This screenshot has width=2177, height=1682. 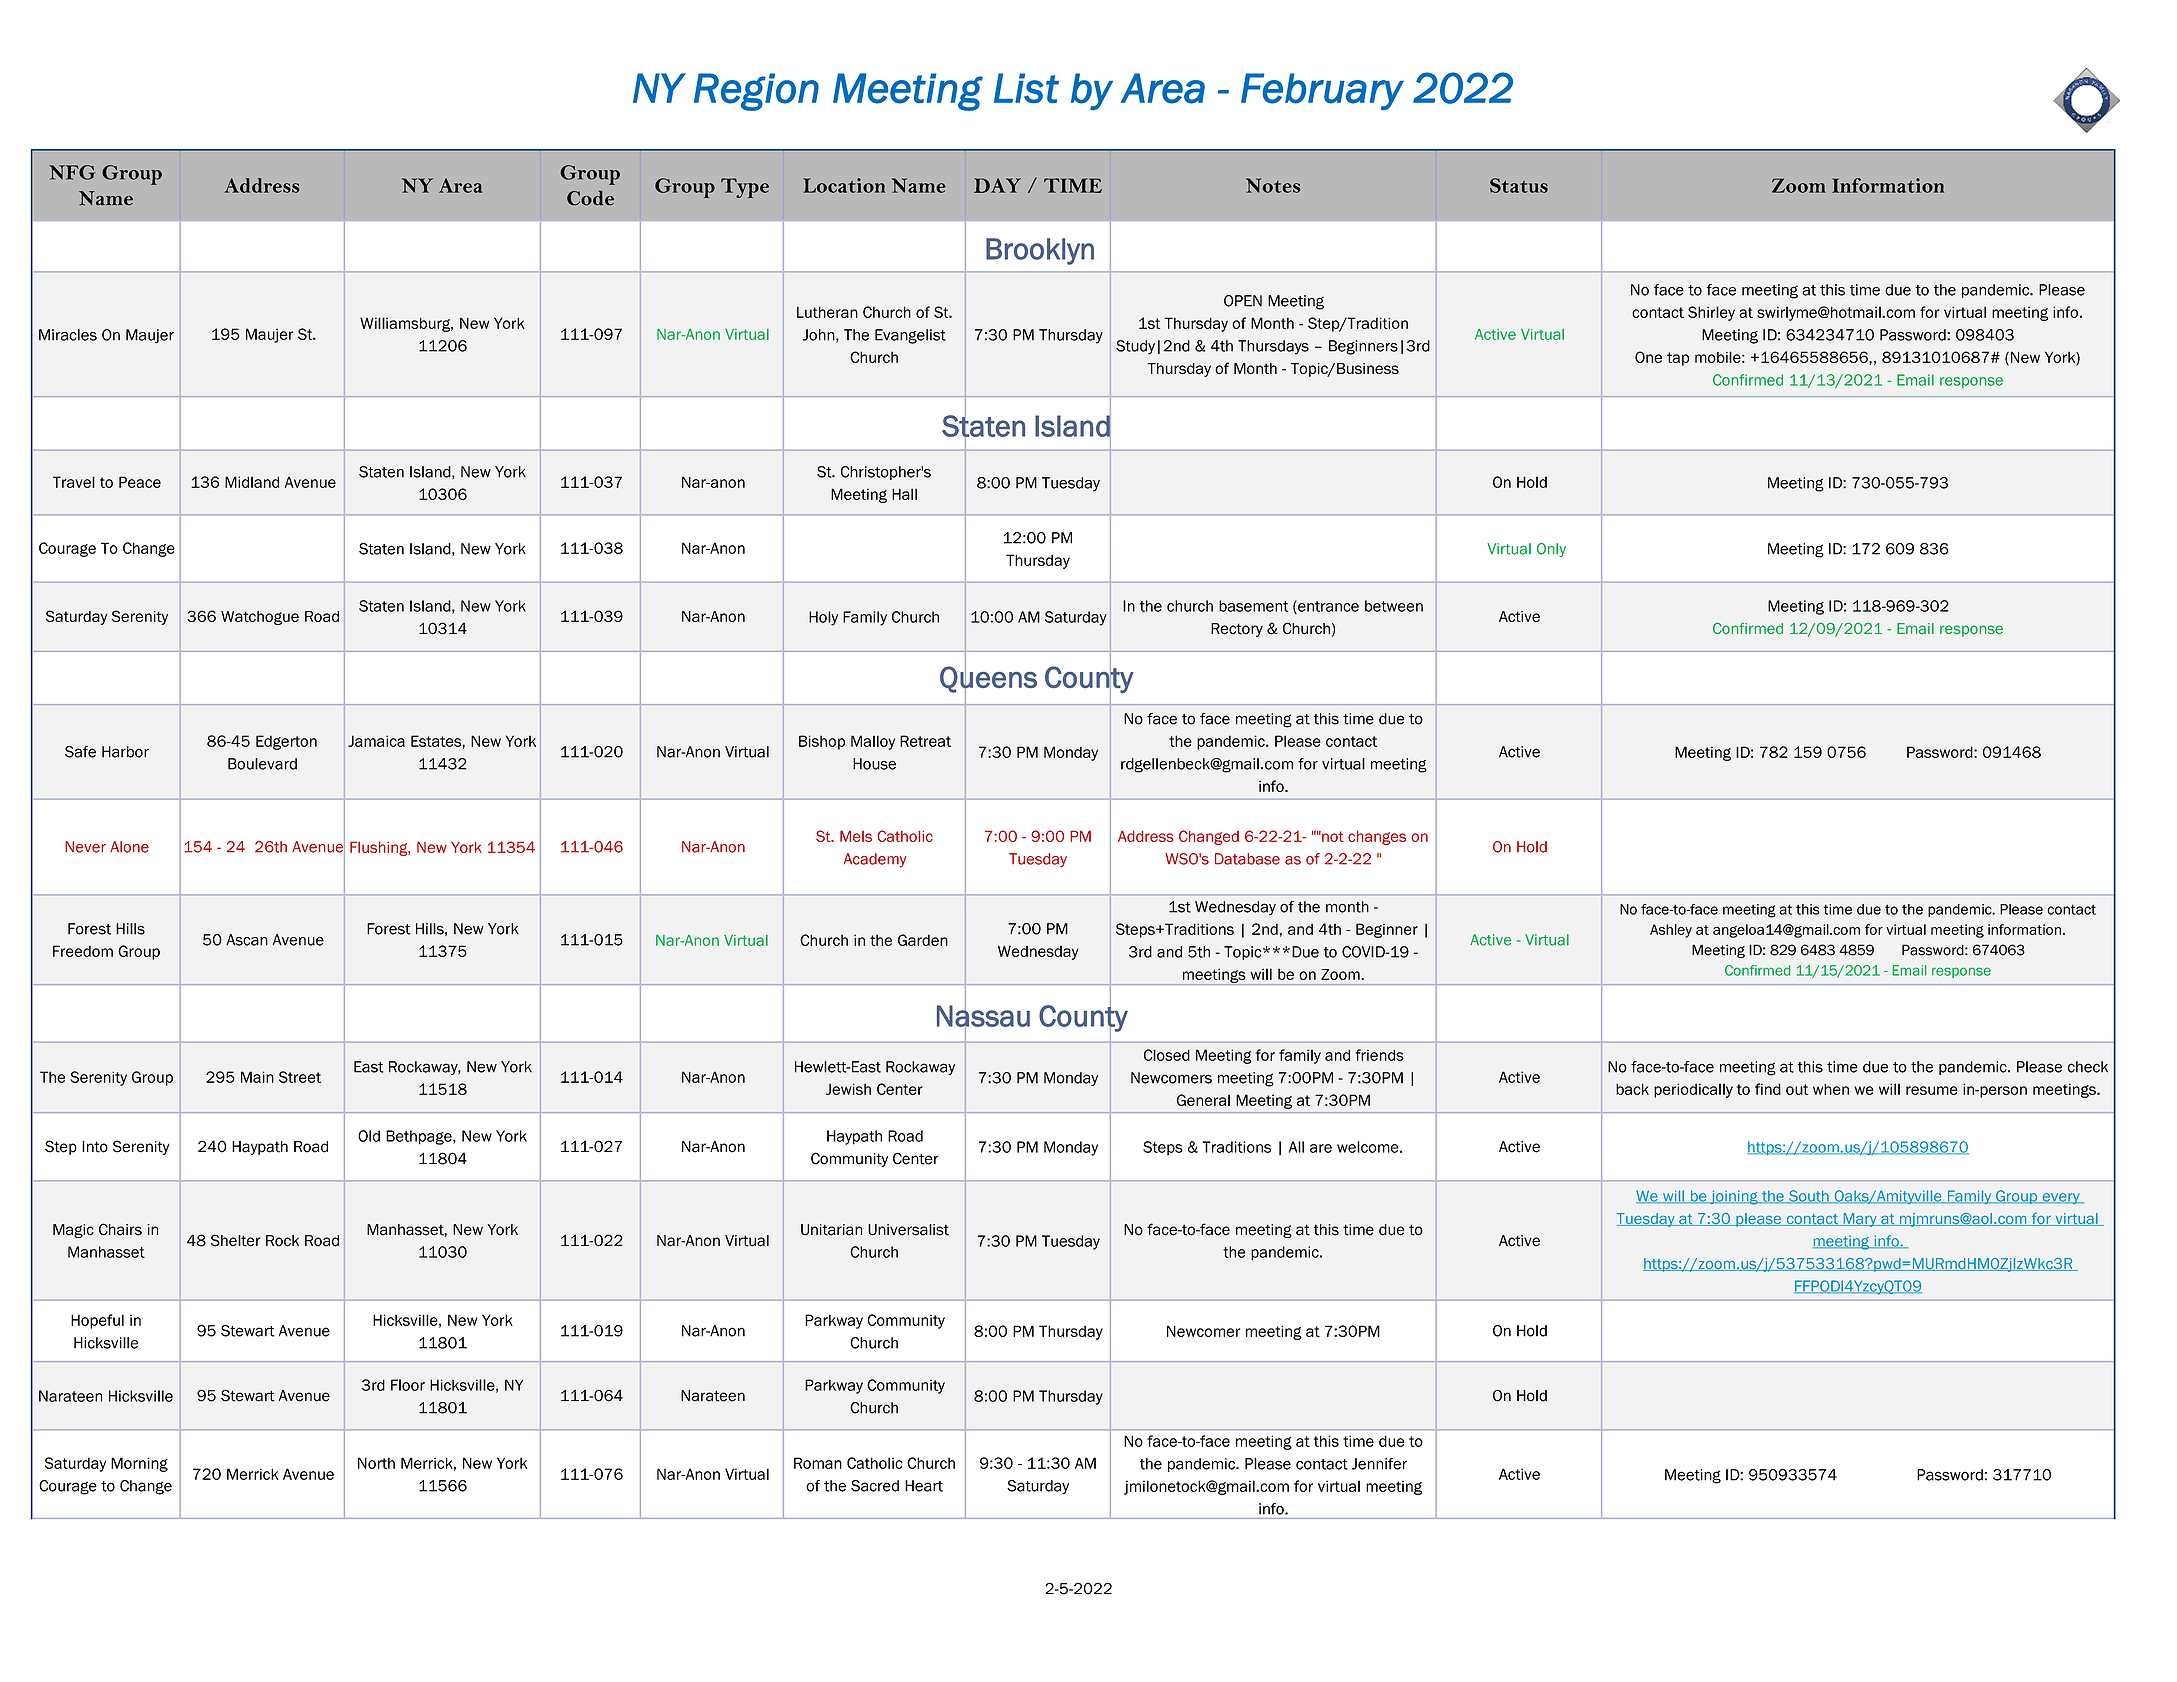 What do you see at coordinates (590, 198) in the screenshot?
I see `Code` at bounding box center [590, 198].
